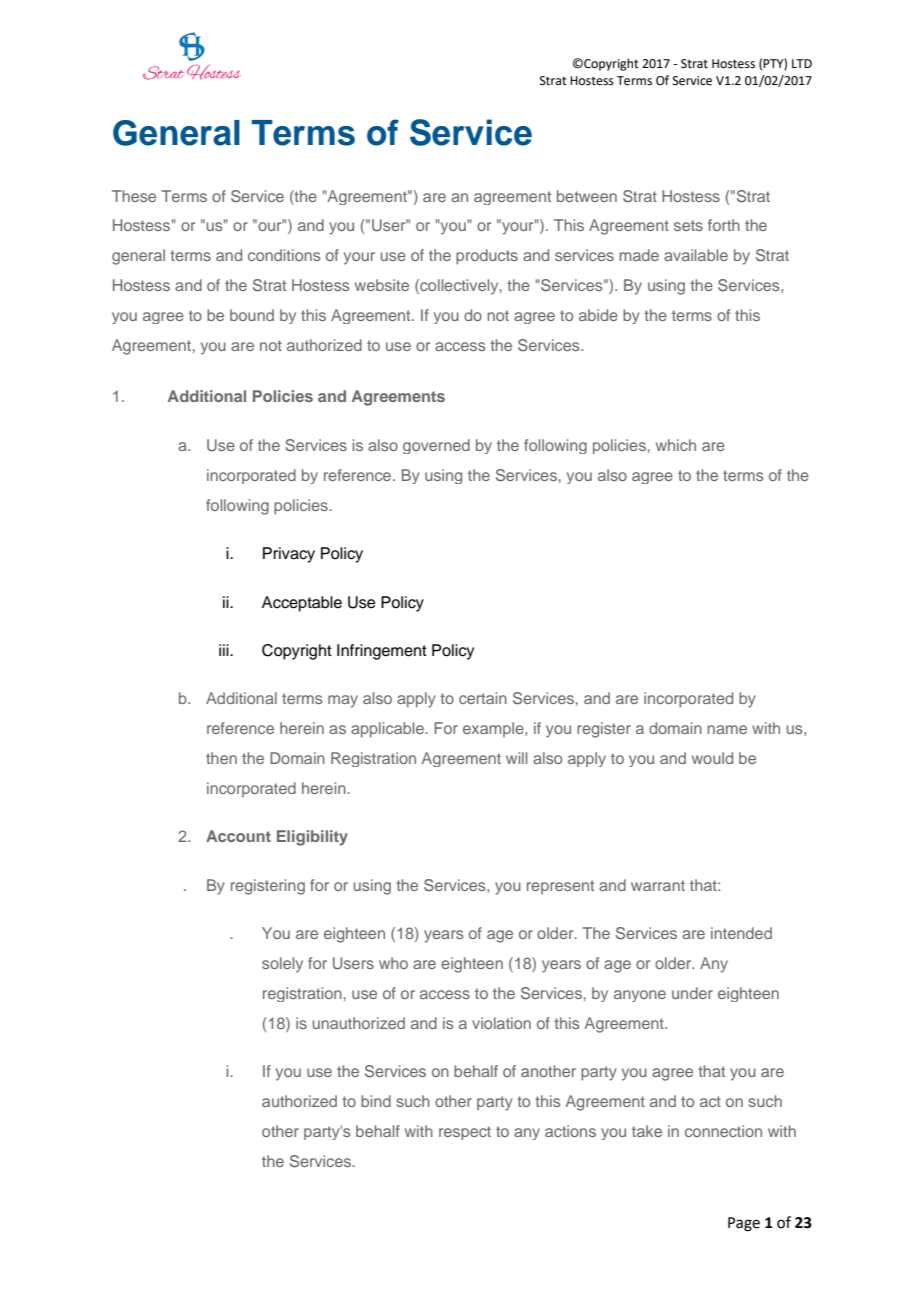 Image resolution: width=924 pixels, height=1308 pixels. Describe the element at coordinates (376, 1101) in the screenshot. I see `bind` at that location.
